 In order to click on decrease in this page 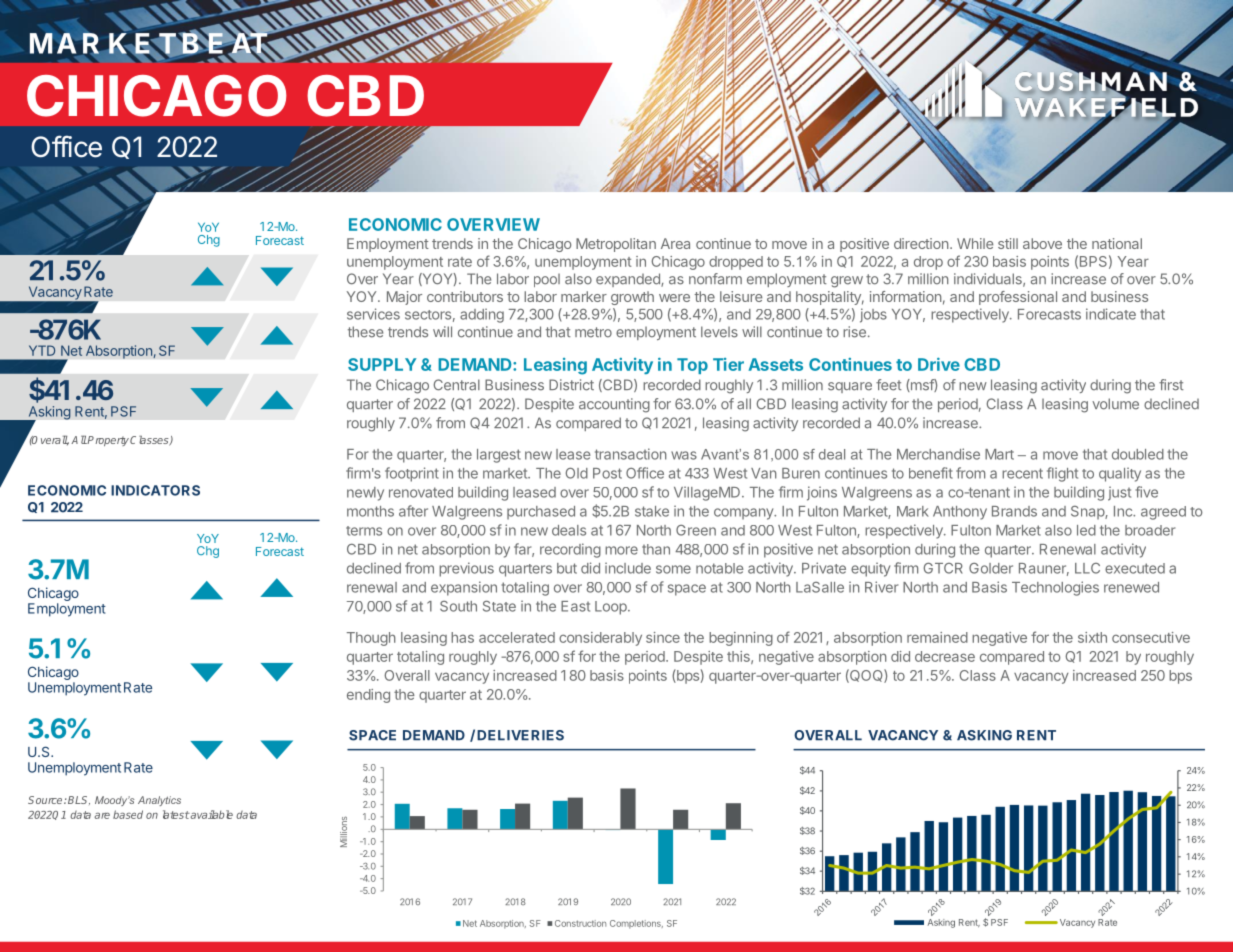, I will do `click(945, 656)`.
